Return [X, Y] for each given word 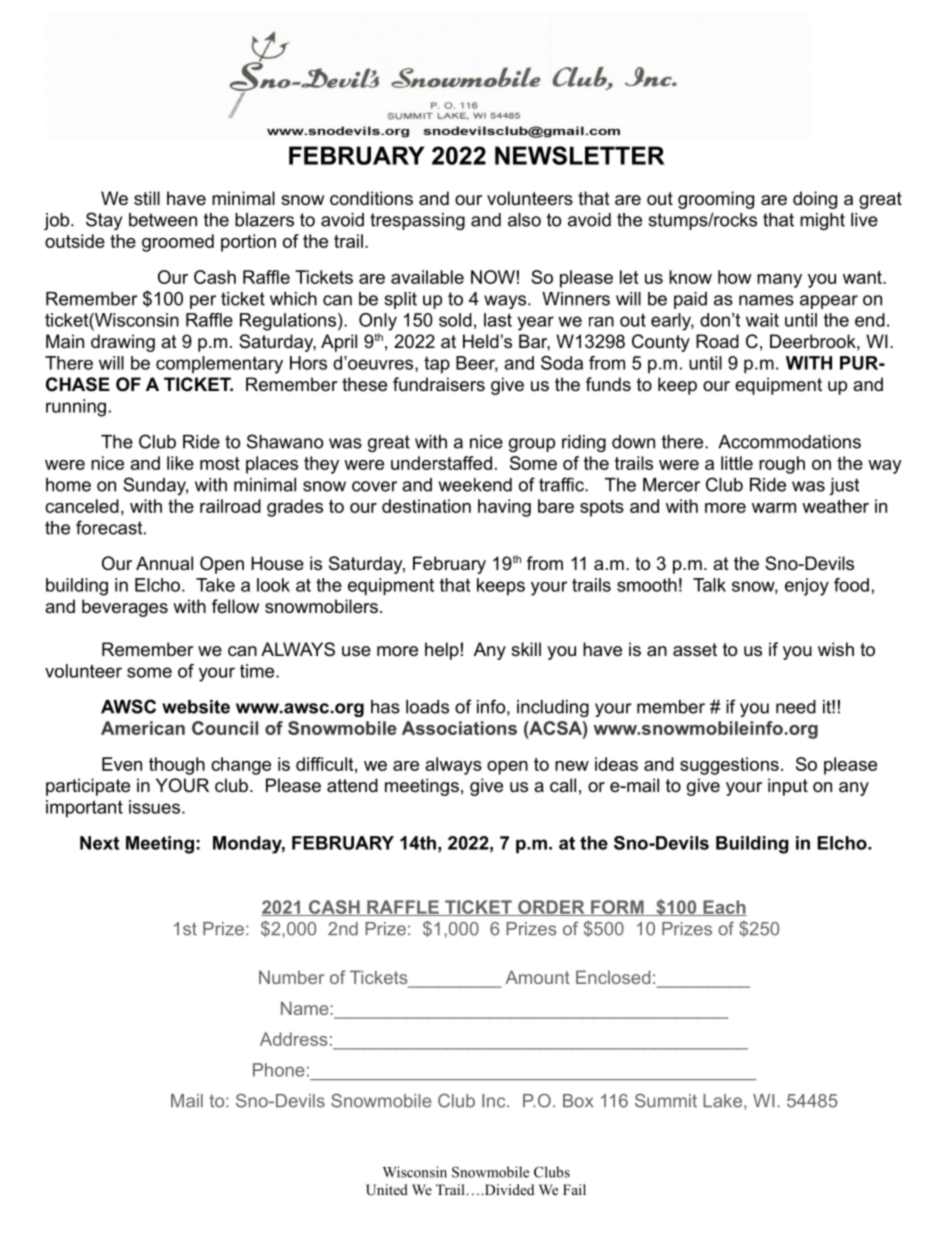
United [387, 1190]
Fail [574, 1189]
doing [815, 200]
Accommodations [789, 442]
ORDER [551, 908]
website [196, 707]
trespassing [417, 221]
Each [724, 908]
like [180, 463]
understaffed [441, 463]
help [442, 651]
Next [99, 843]
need [796, 707]
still [147, 198]
